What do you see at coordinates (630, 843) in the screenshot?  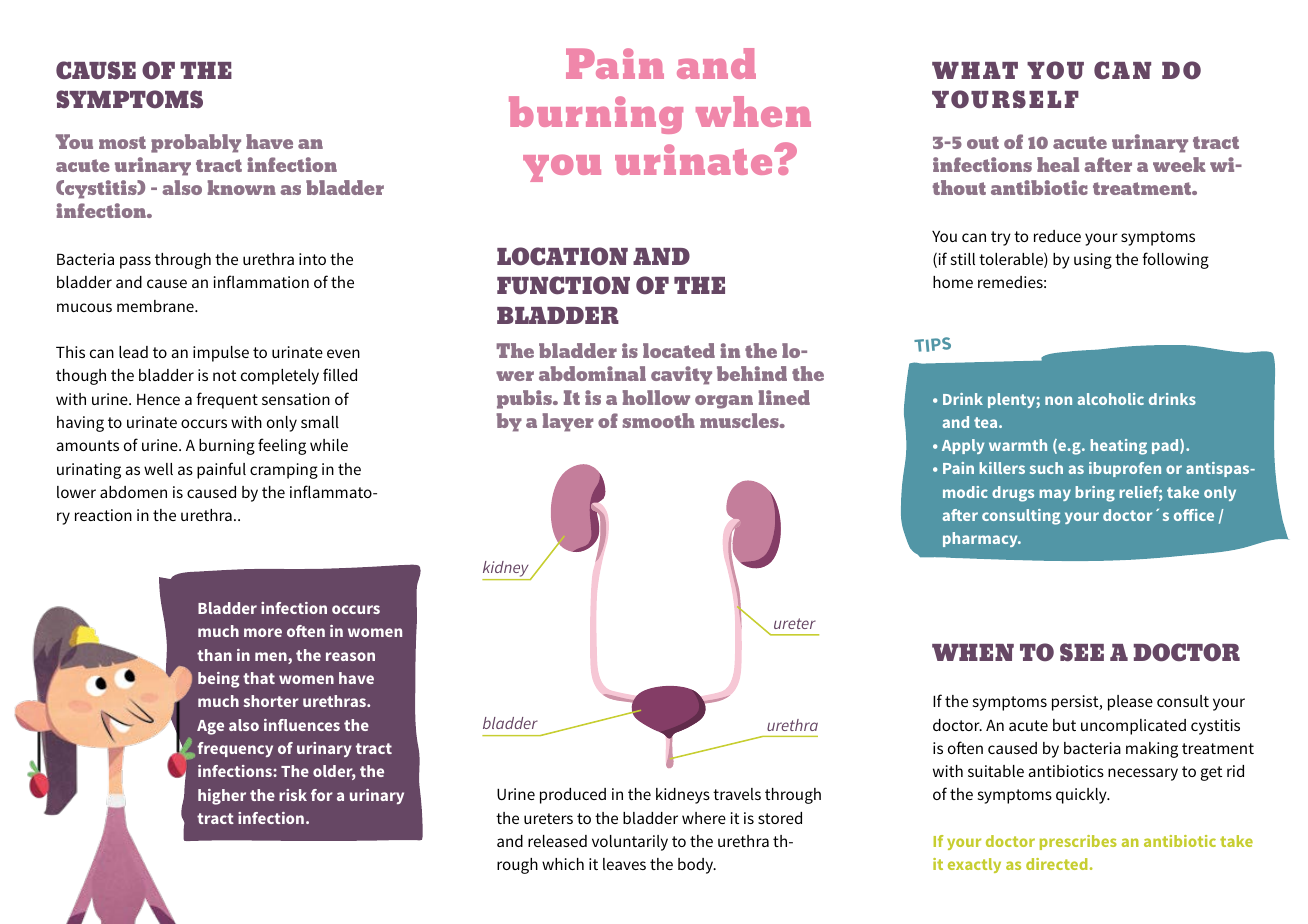 I see `voluntarily` at bounding box center [630, 843].
